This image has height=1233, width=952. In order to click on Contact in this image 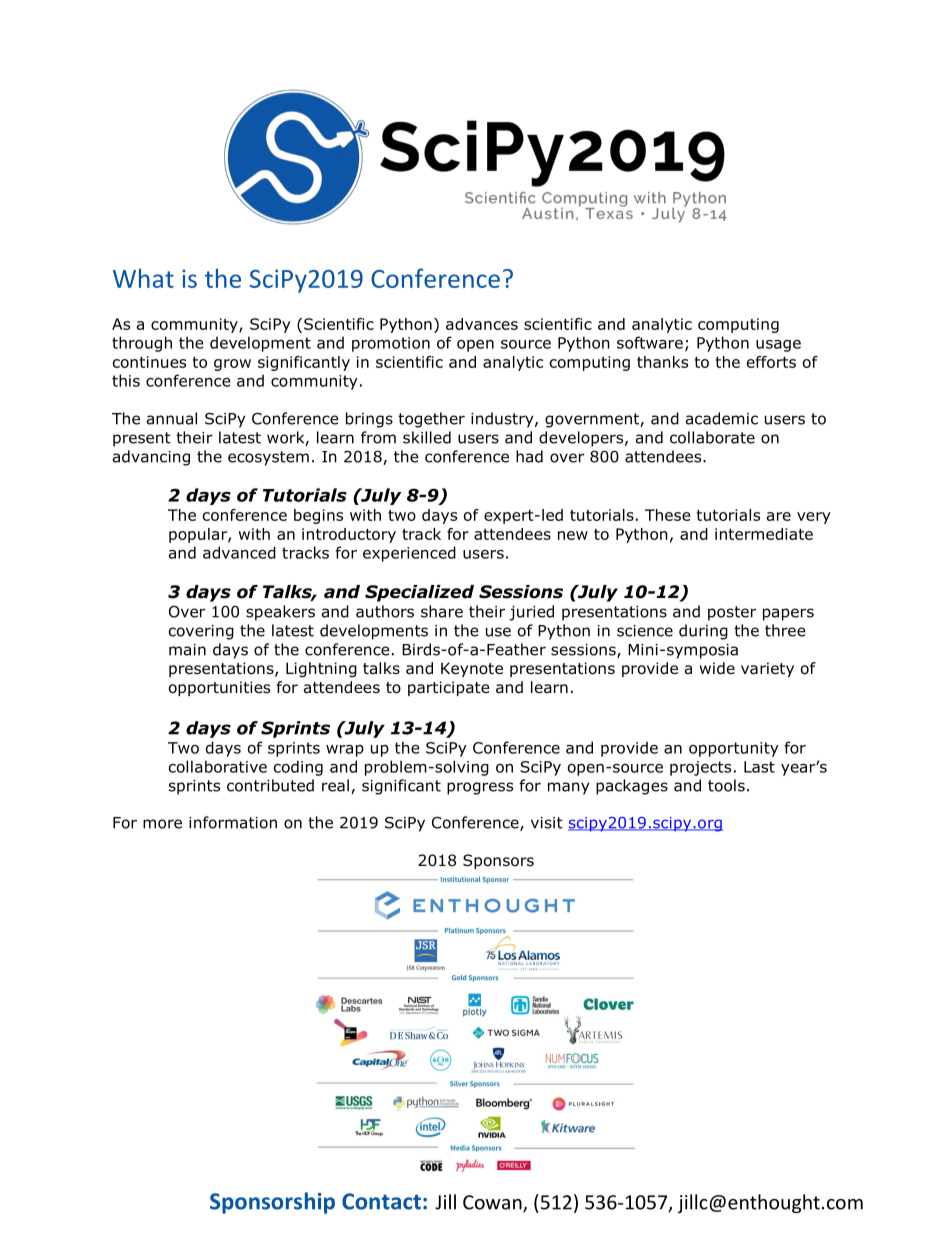, I will do `click(381, 1201)`.
